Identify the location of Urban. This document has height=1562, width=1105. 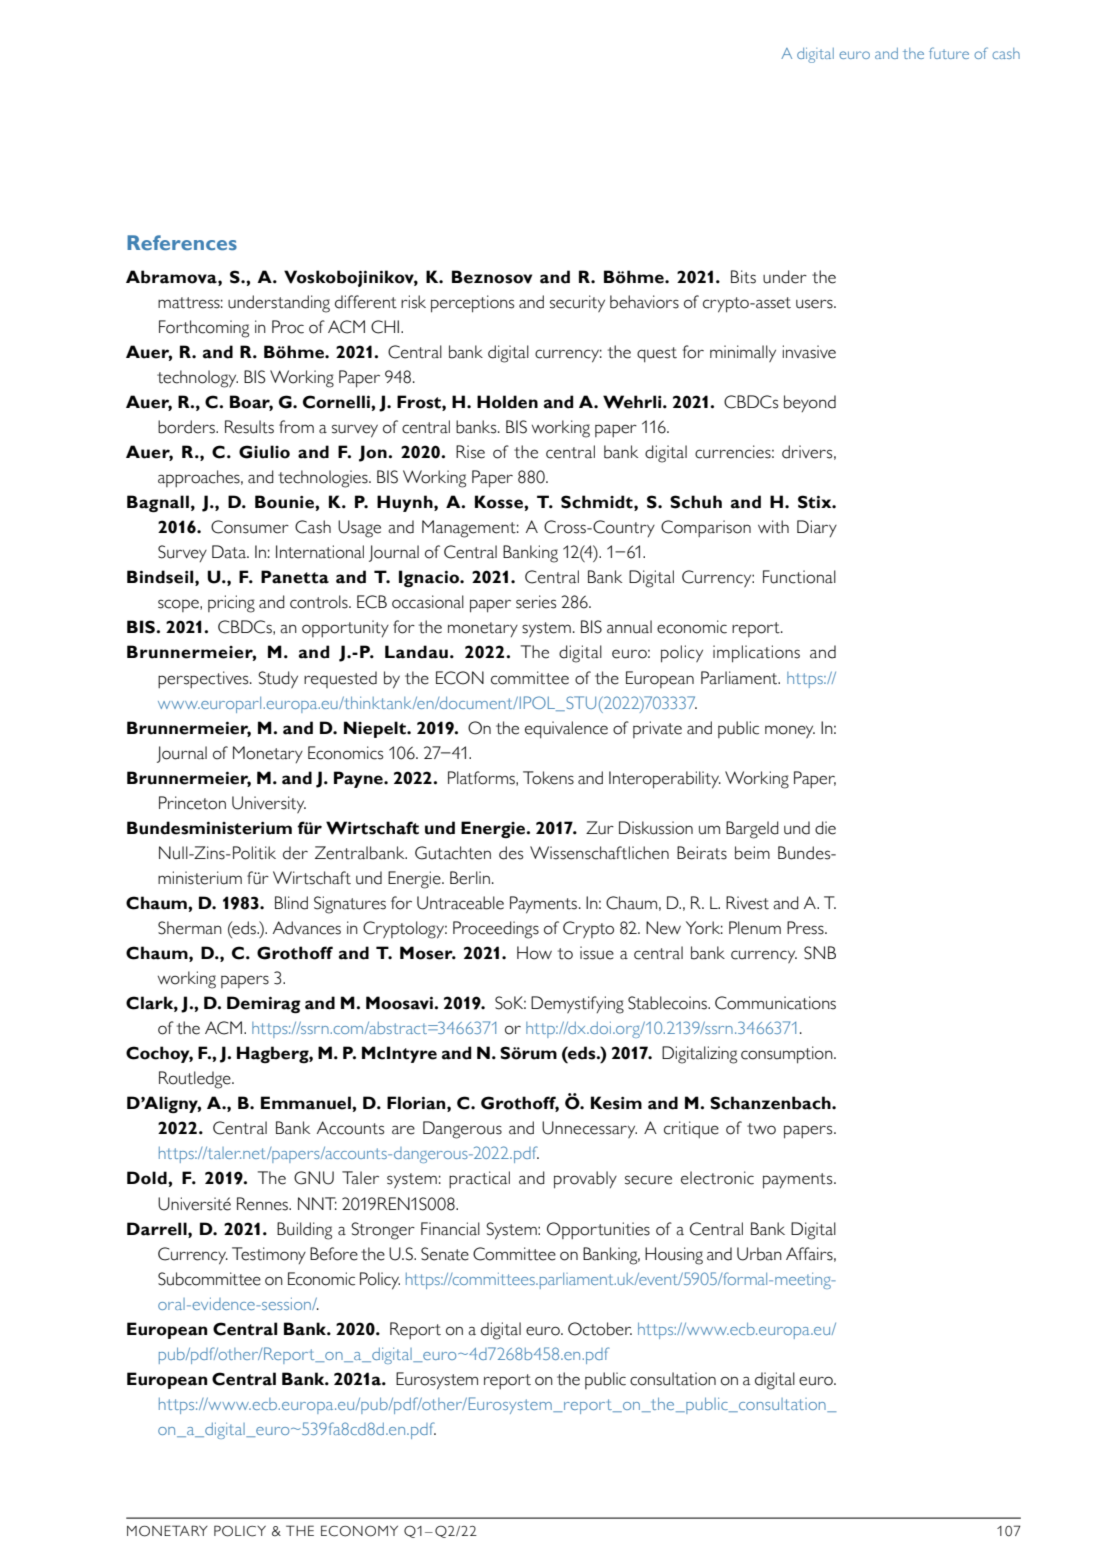
(759, 1254).
